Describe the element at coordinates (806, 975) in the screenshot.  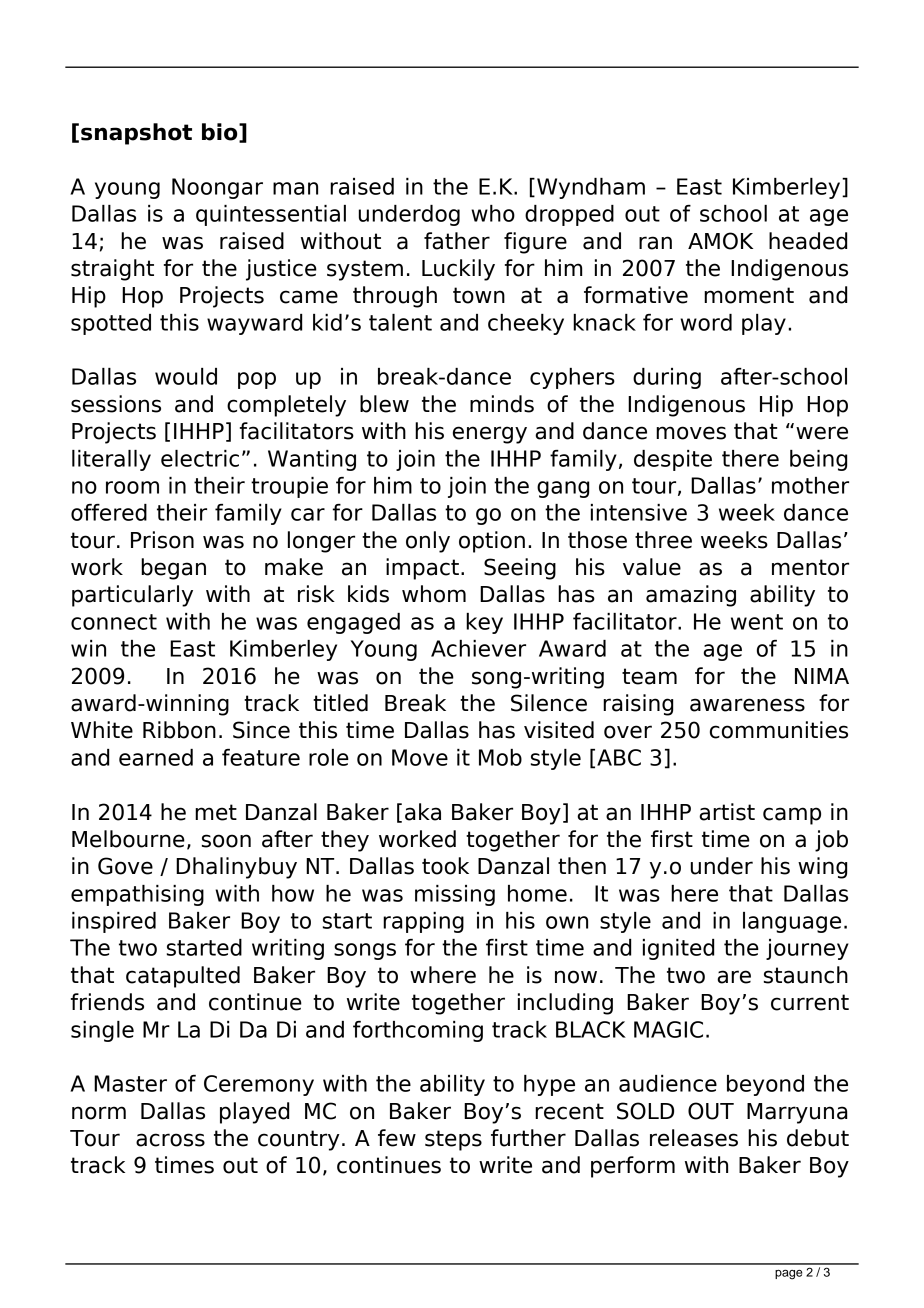
I see `staunch` at that location.
